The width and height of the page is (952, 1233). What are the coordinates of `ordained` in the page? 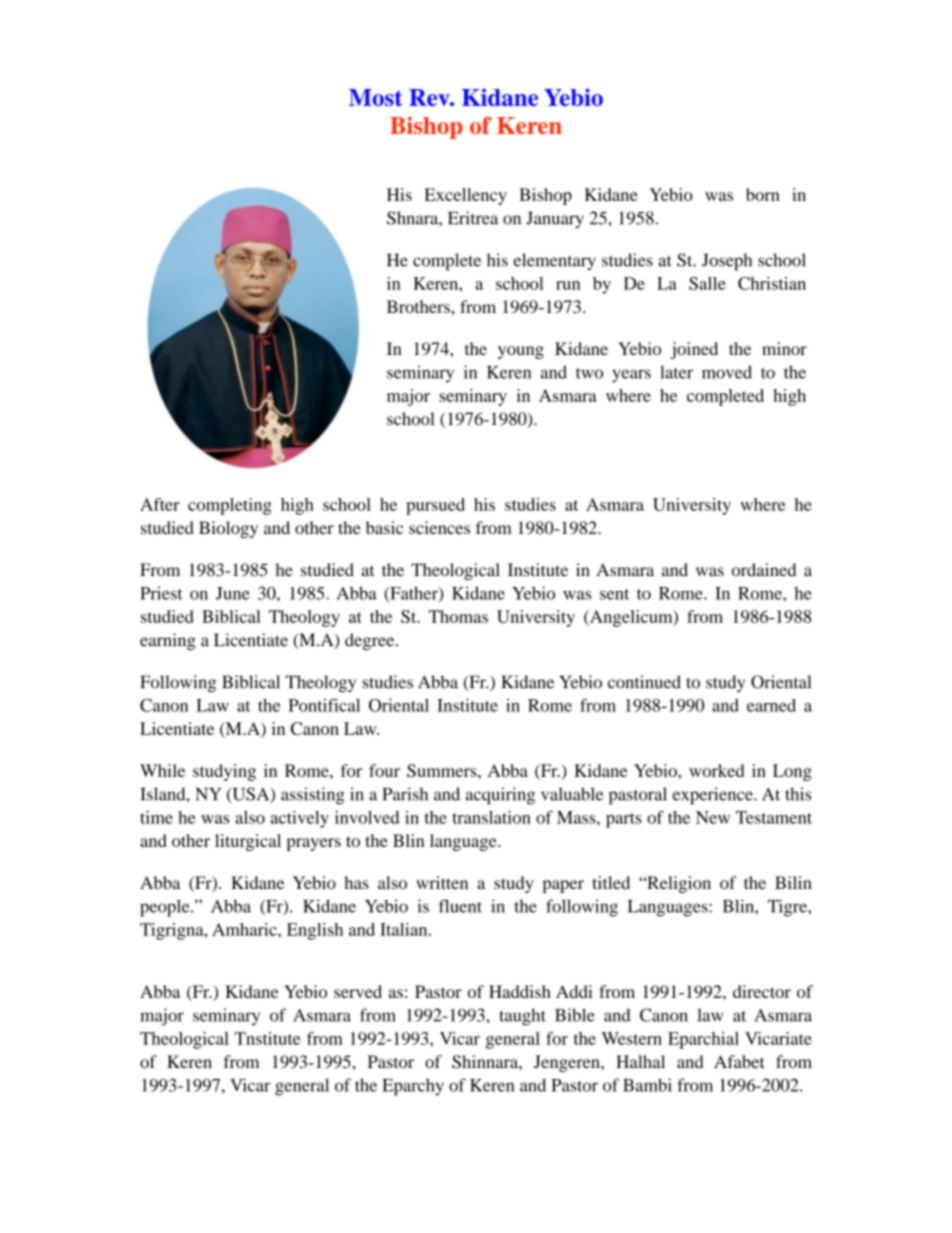 It's located at (764, 569).
